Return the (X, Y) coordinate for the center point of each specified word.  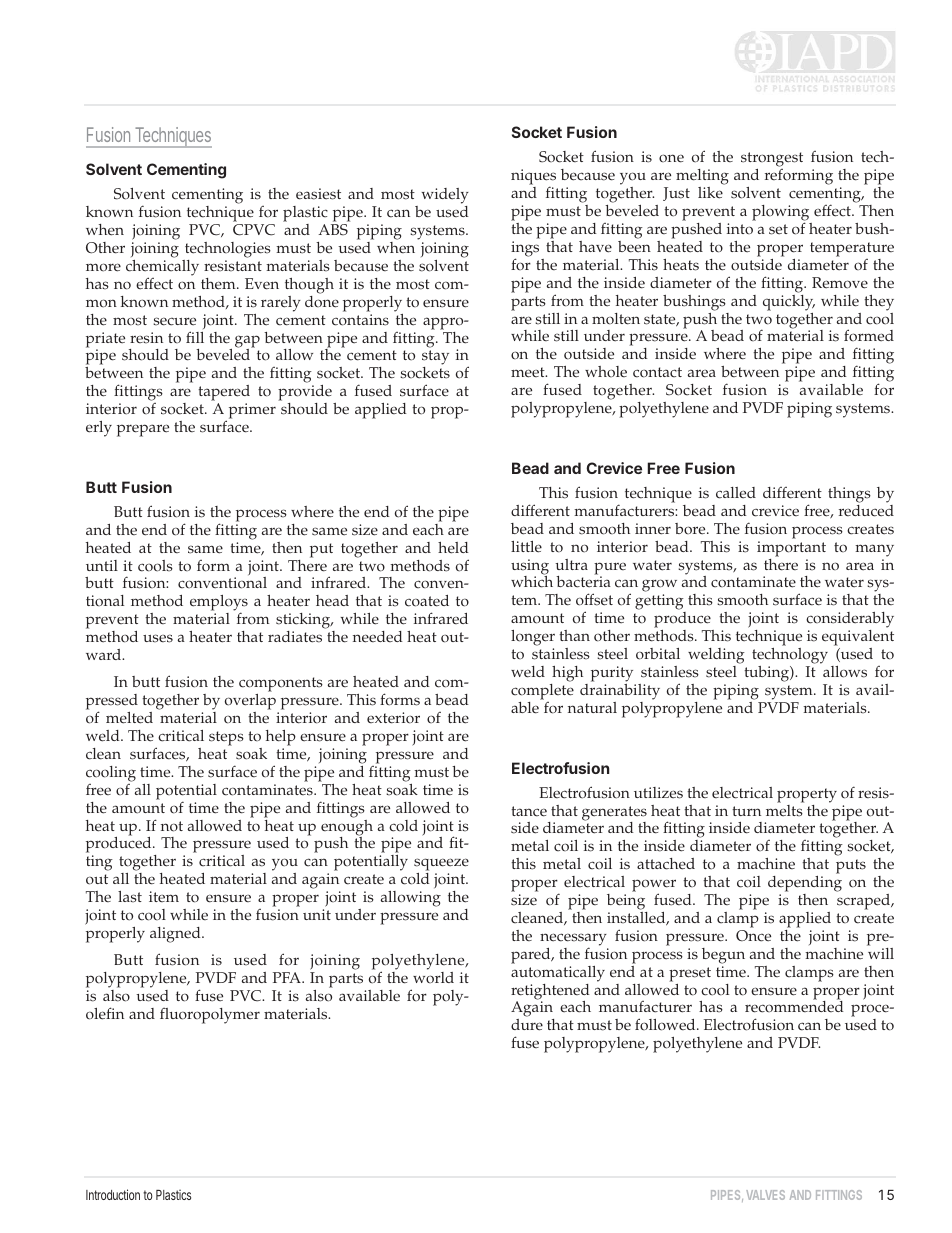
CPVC (254, 230)
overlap (252, 703)
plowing (782, 214)
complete (542, 692)
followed (666, 1024)
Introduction (113, 1194)
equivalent (858, 639)
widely (445, 197)
